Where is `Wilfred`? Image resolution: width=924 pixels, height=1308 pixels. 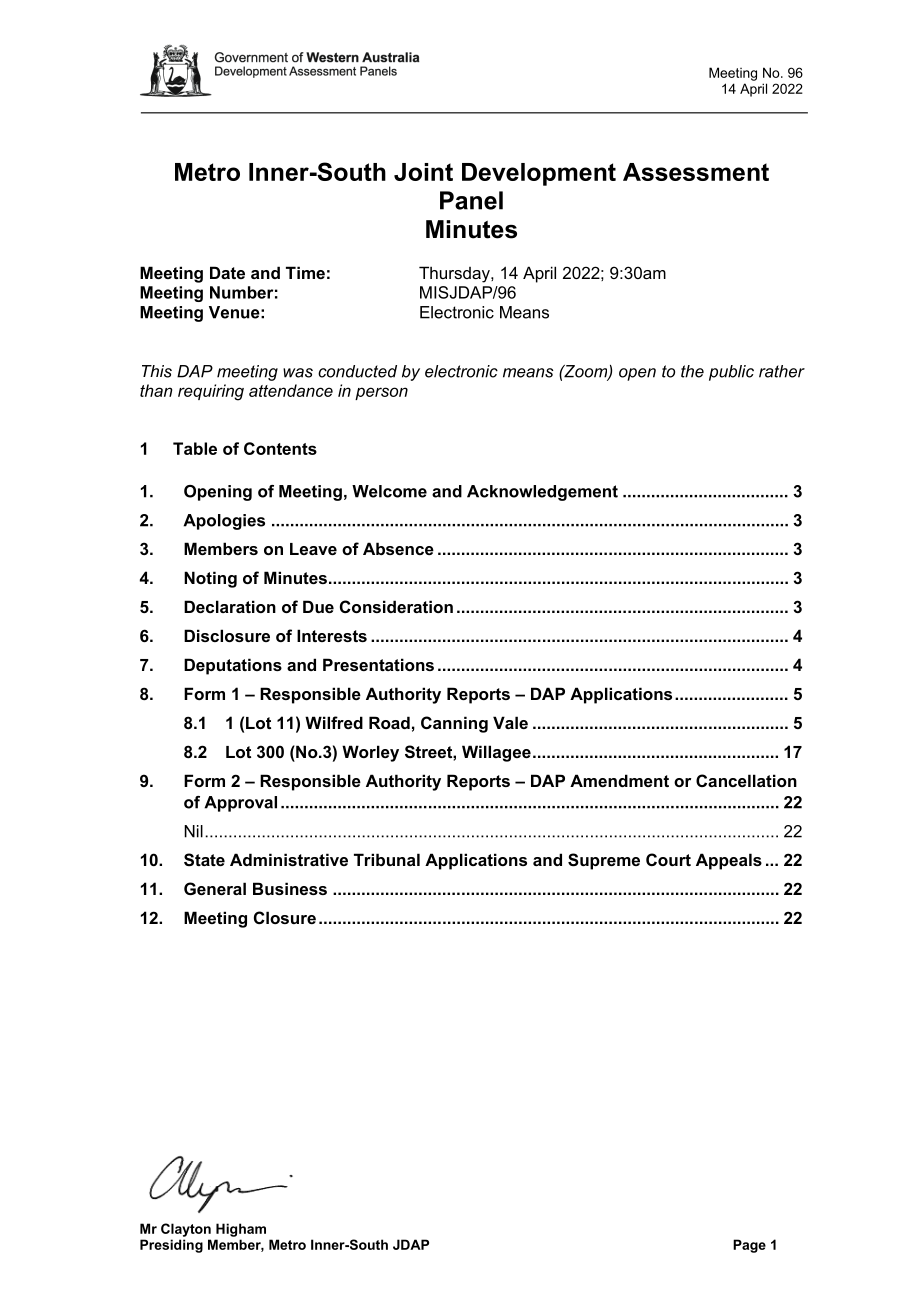 Wilfred is located at coordinates (334, 722).
